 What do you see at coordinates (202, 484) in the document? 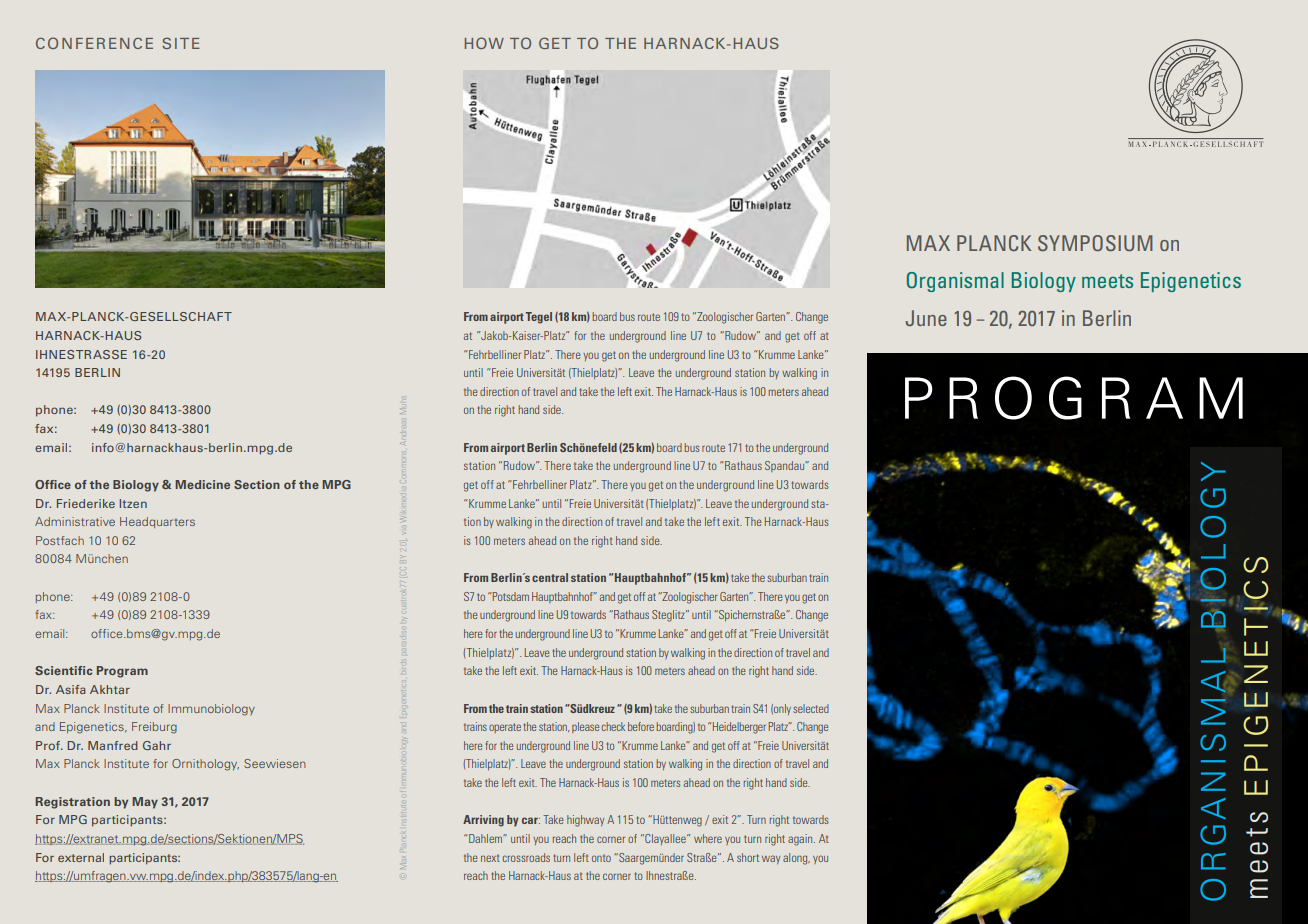
I see `Medicine` at bounding box center [202, 484].
